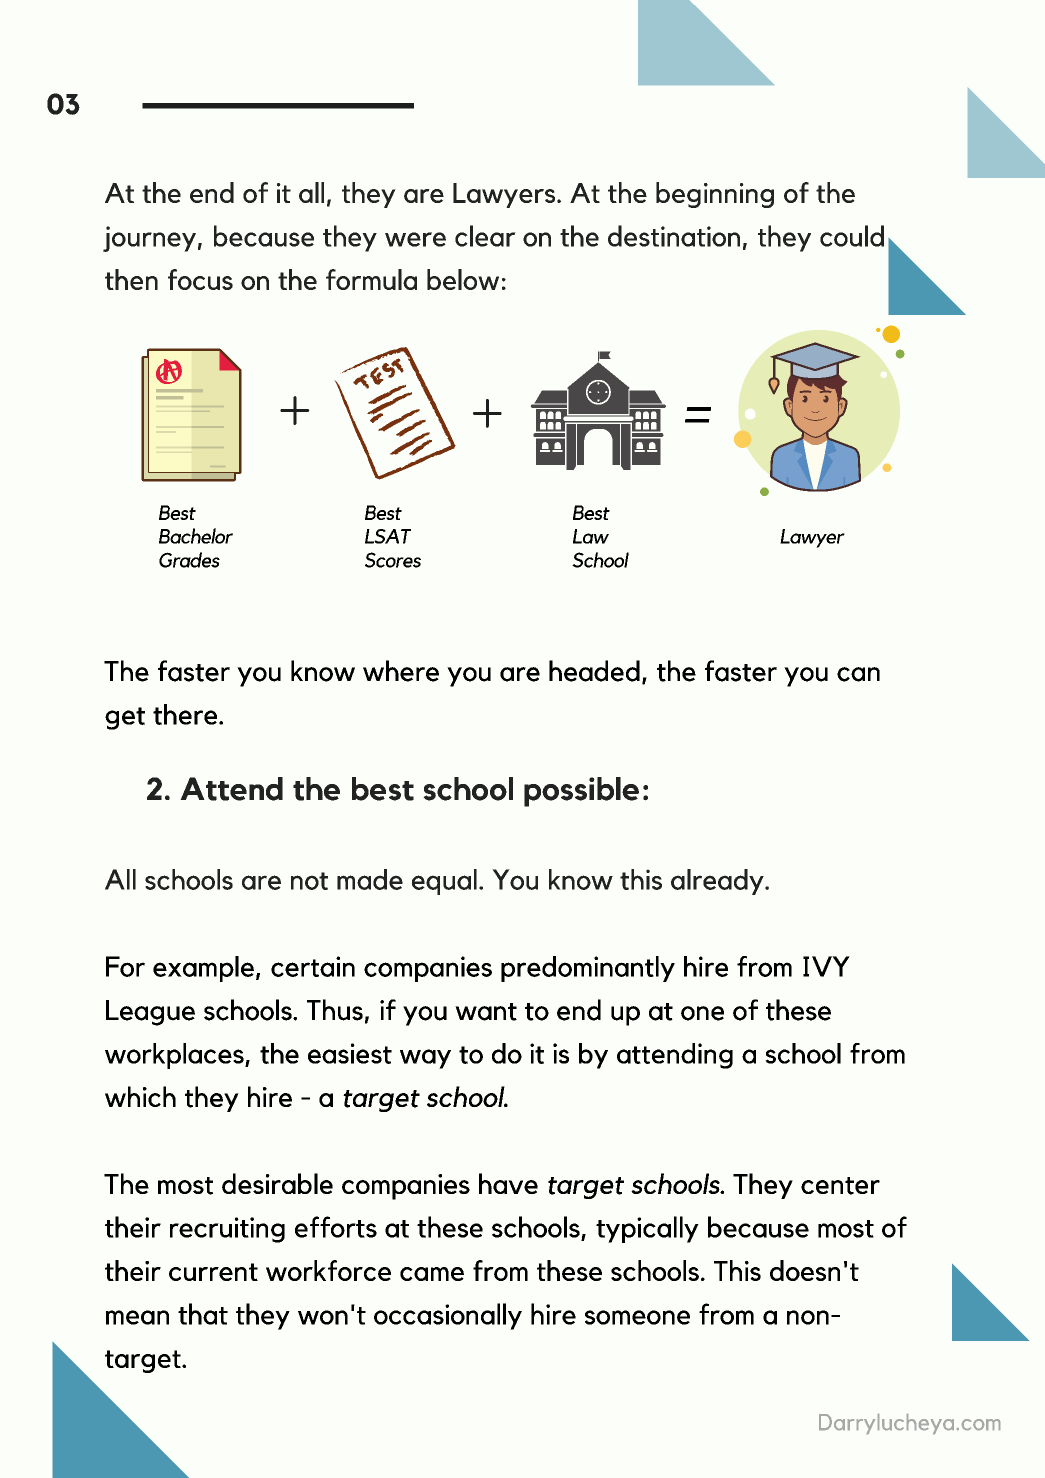 The image size is (1045, 1478). What do you see at coordinates (581, 792) in the image?
I see `possible` at bounding box center [581, 792].
